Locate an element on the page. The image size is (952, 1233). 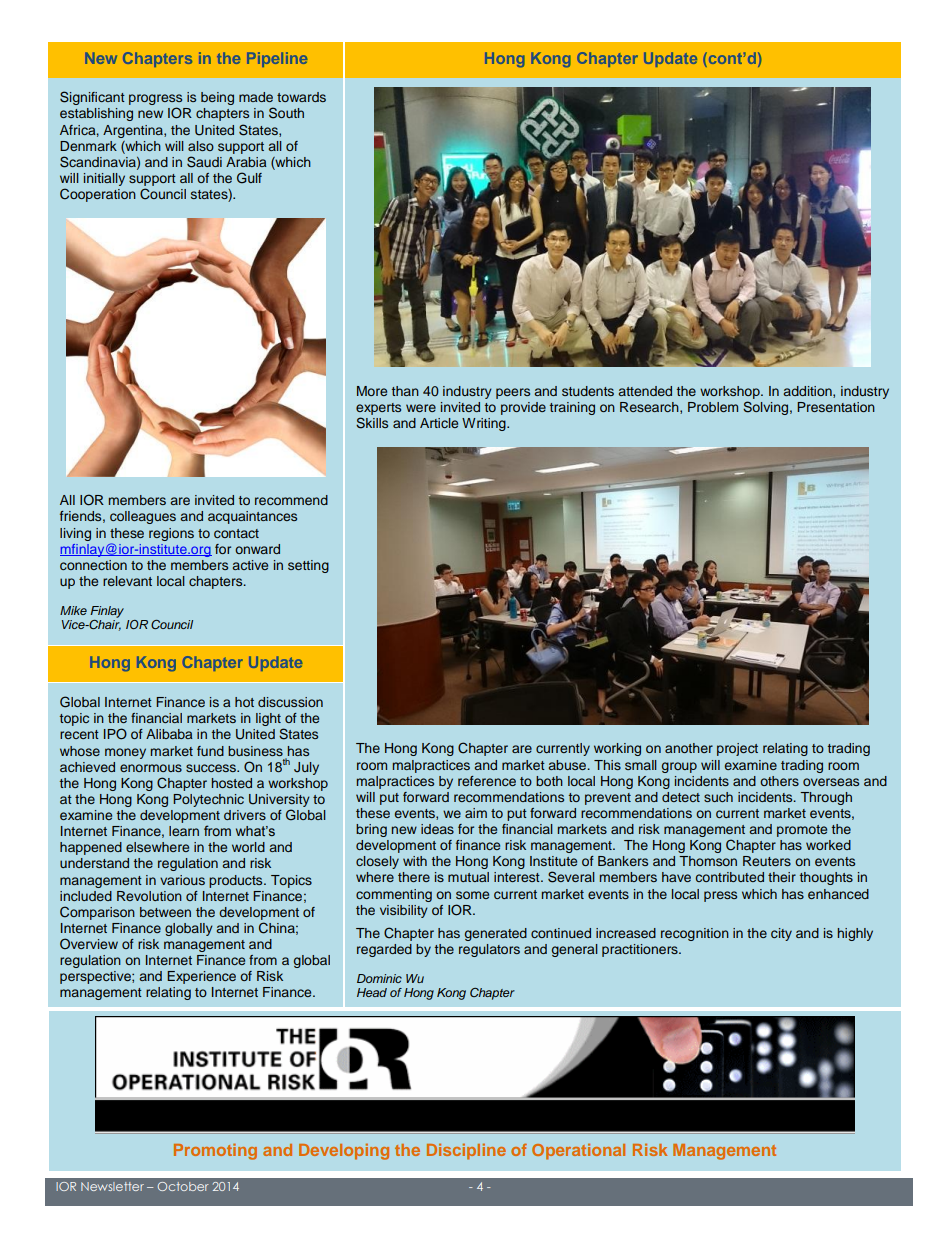
attended is located at coordinates (645, 391).
